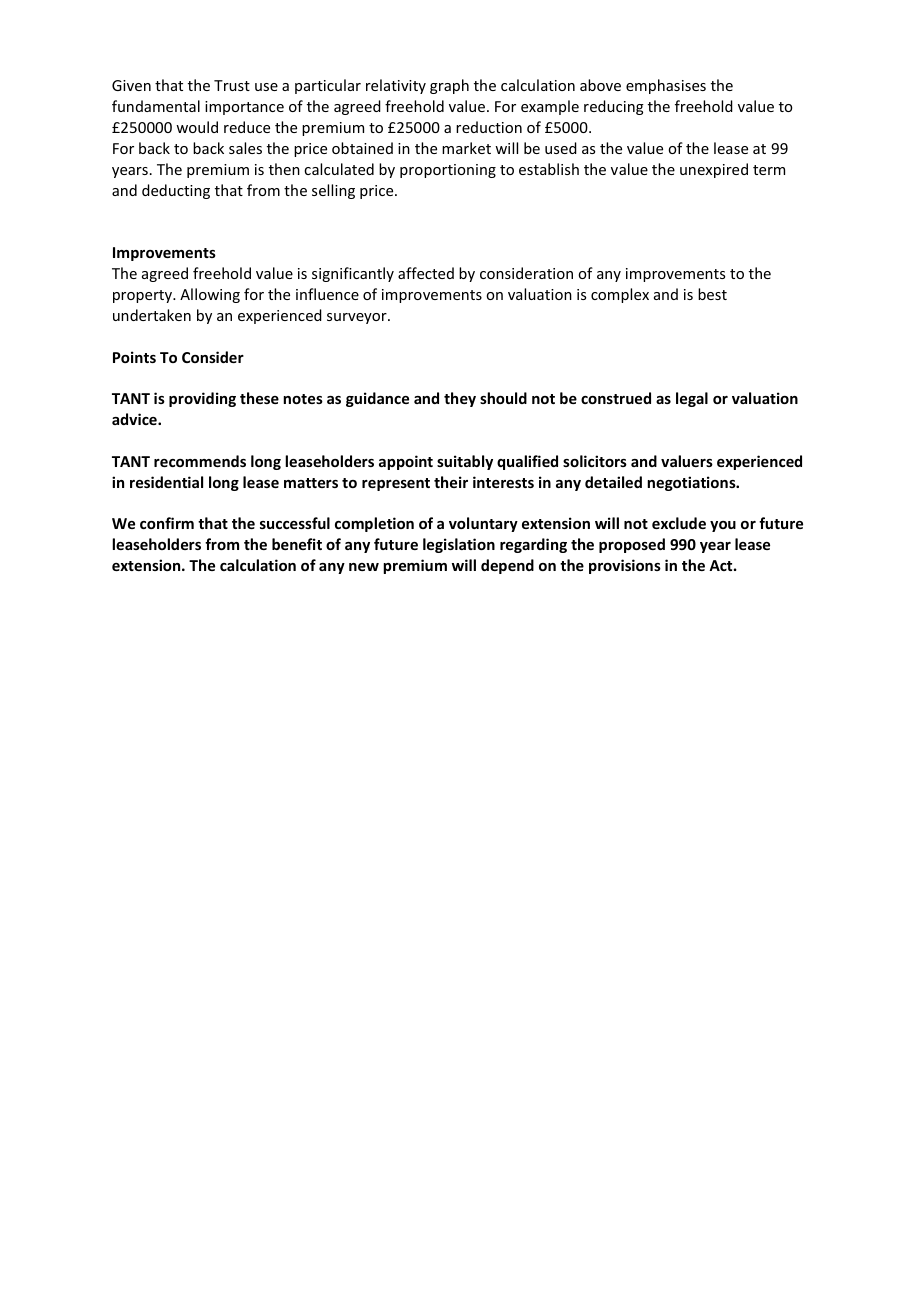  What do you see at coordinates (712, 294) in the image?
I see `best` at bounding box center [712, 294].
